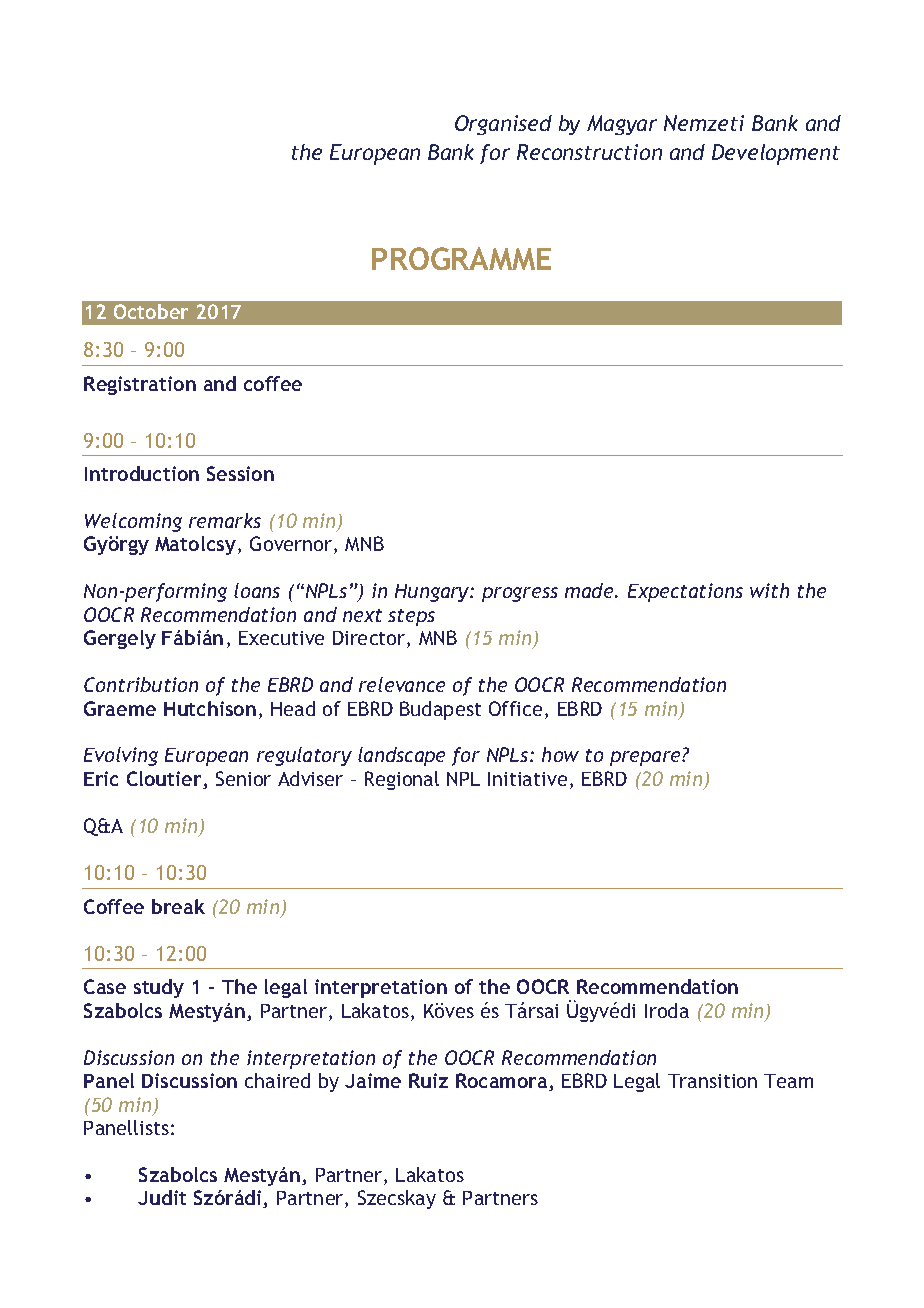  I want to click on Transition, so click(712, 1081).
